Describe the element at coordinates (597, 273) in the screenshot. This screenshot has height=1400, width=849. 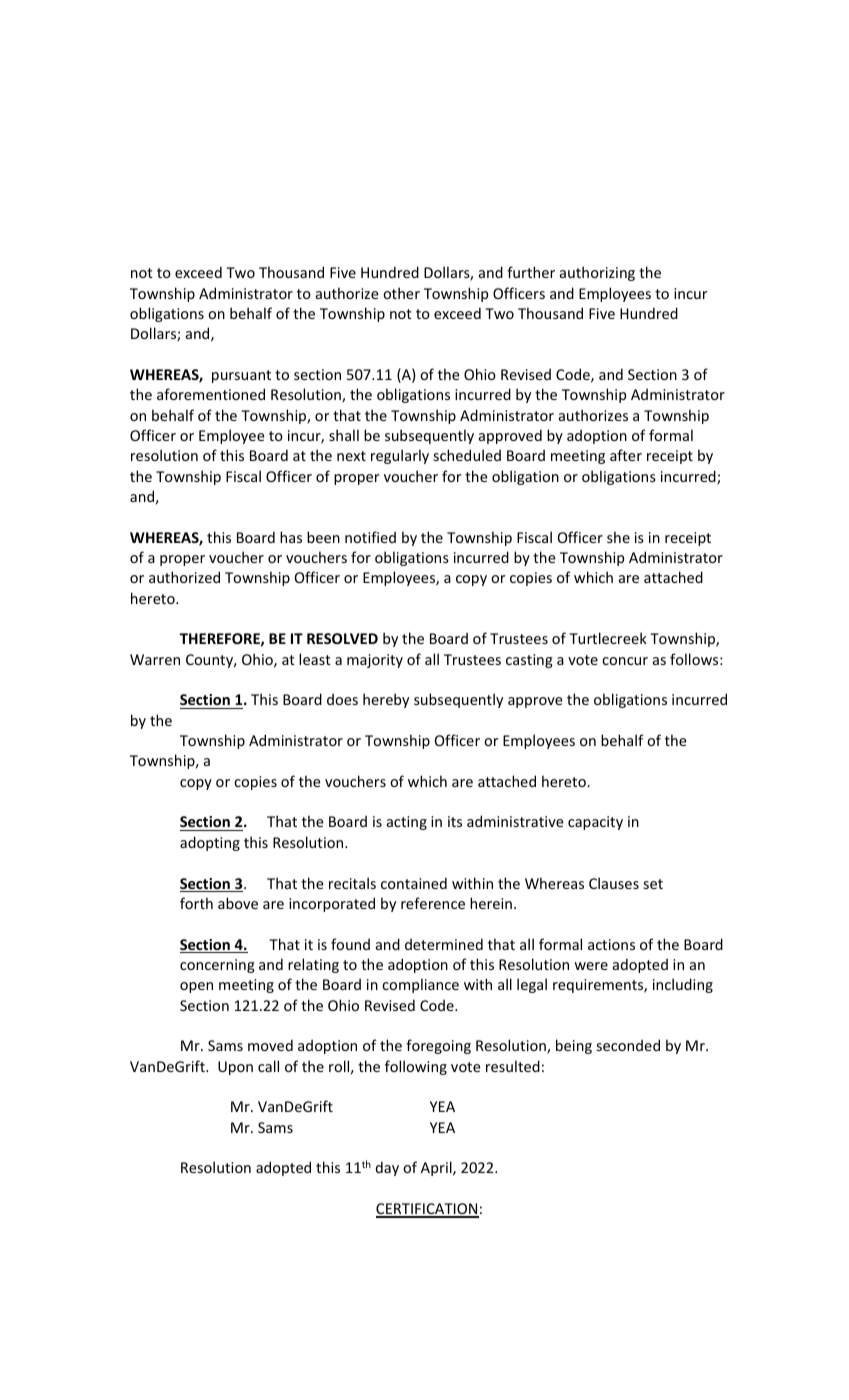
I see `authorizing` at that location.
